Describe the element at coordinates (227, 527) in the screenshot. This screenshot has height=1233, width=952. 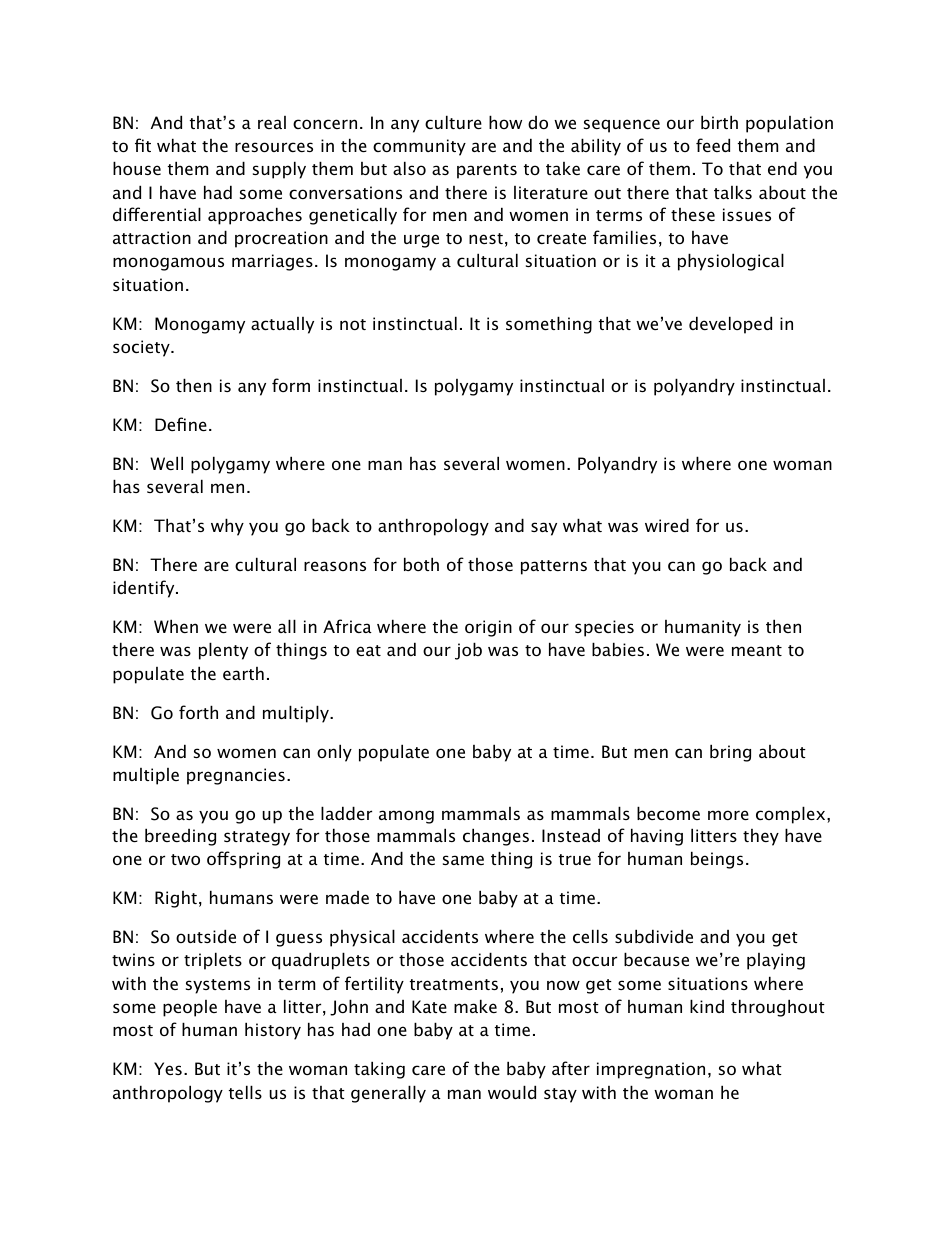
I see `why` at that location.
